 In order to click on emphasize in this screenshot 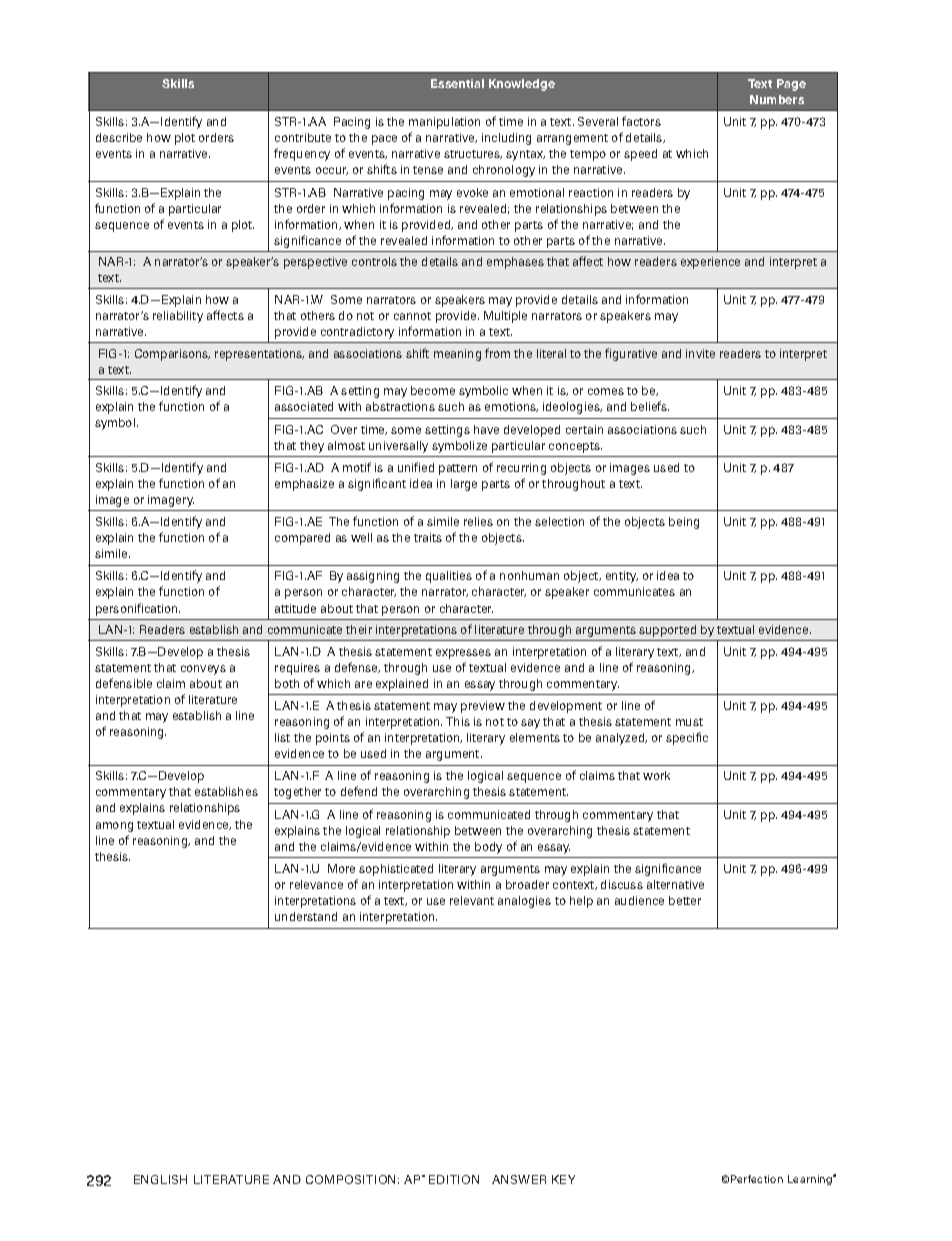, I will do `click(304, 485)`.
